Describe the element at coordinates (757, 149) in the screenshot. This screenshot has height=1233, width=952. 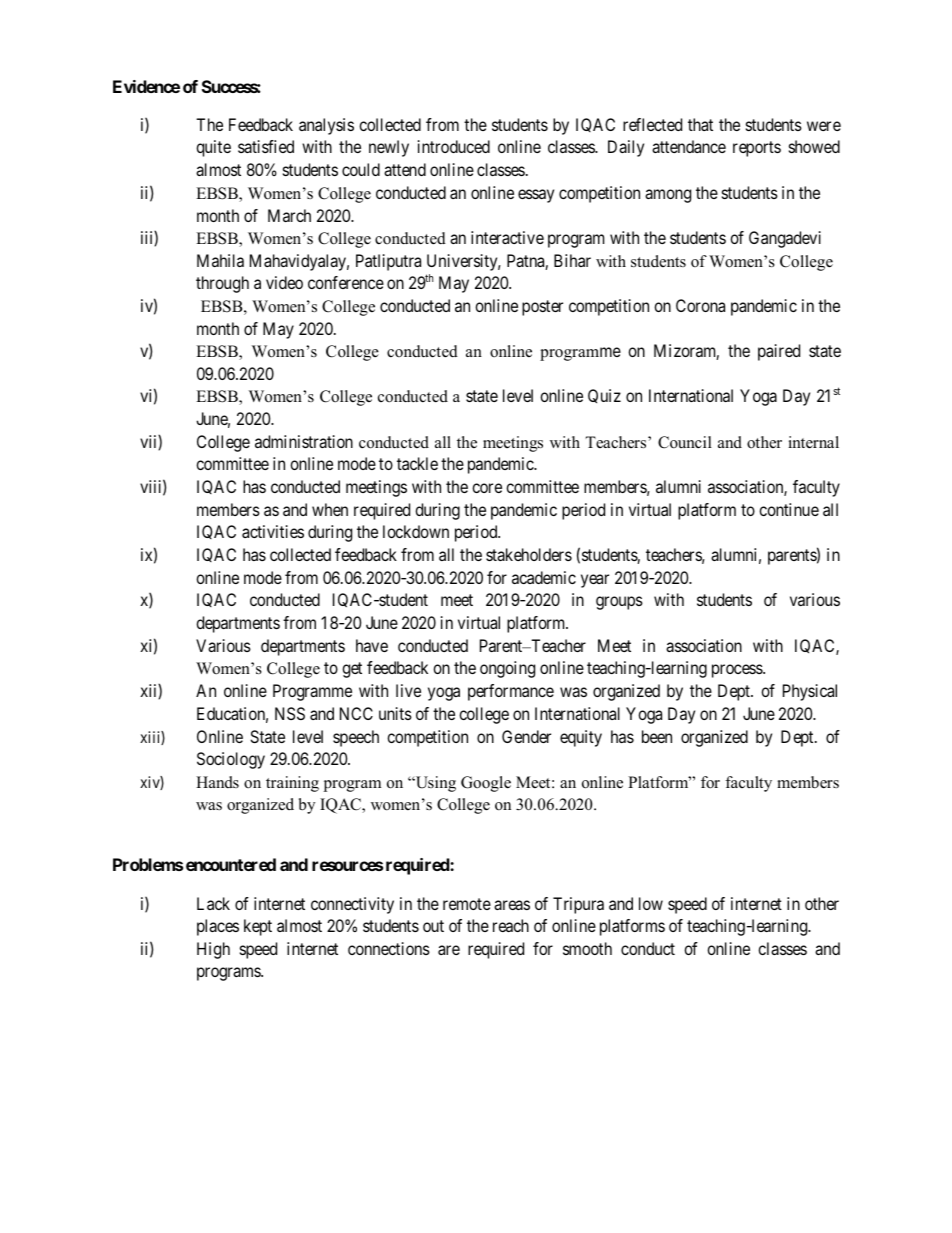
I see `reports` at that location.
